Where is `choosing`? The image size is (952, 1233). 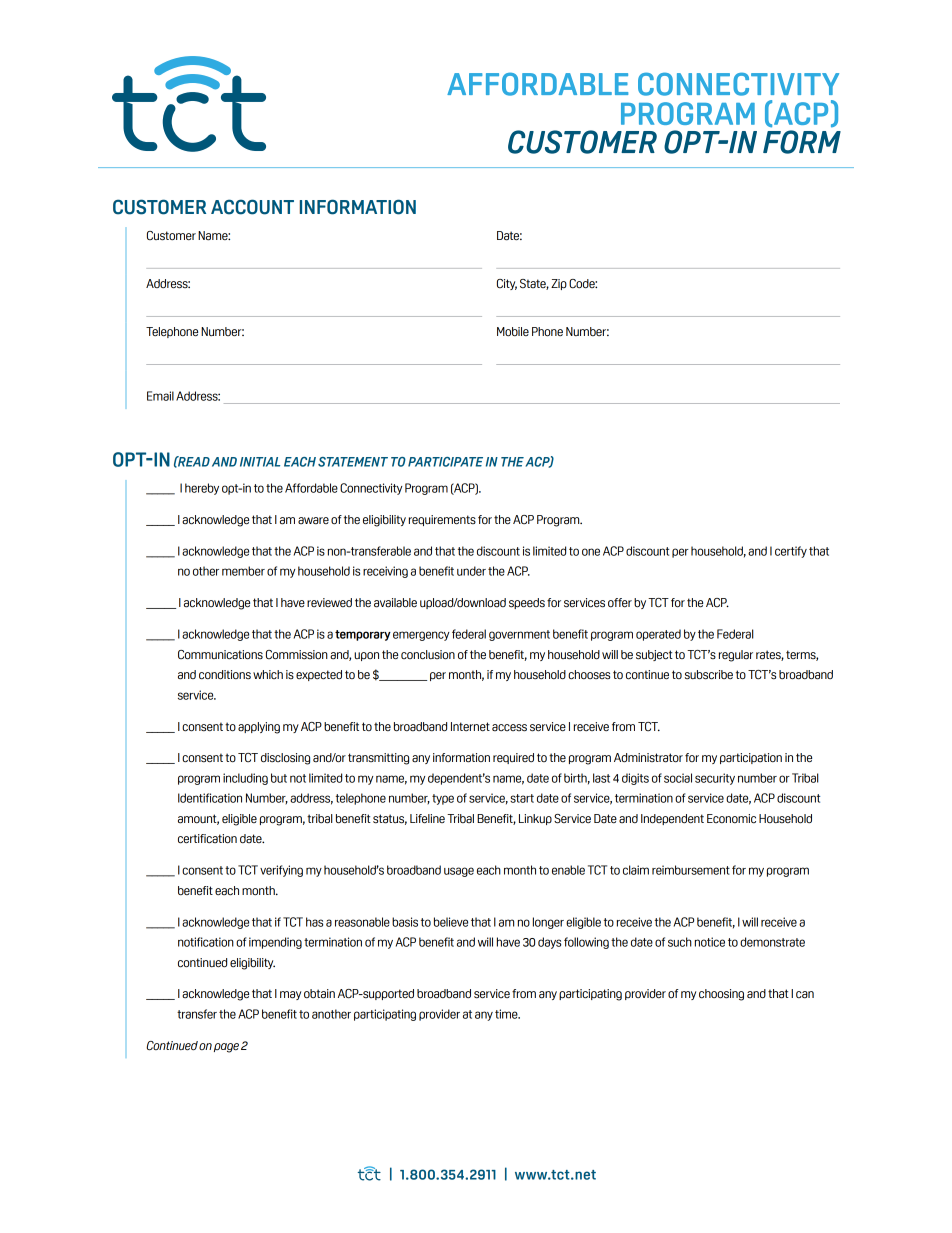
choosing is located at coordinates (721, 995).
